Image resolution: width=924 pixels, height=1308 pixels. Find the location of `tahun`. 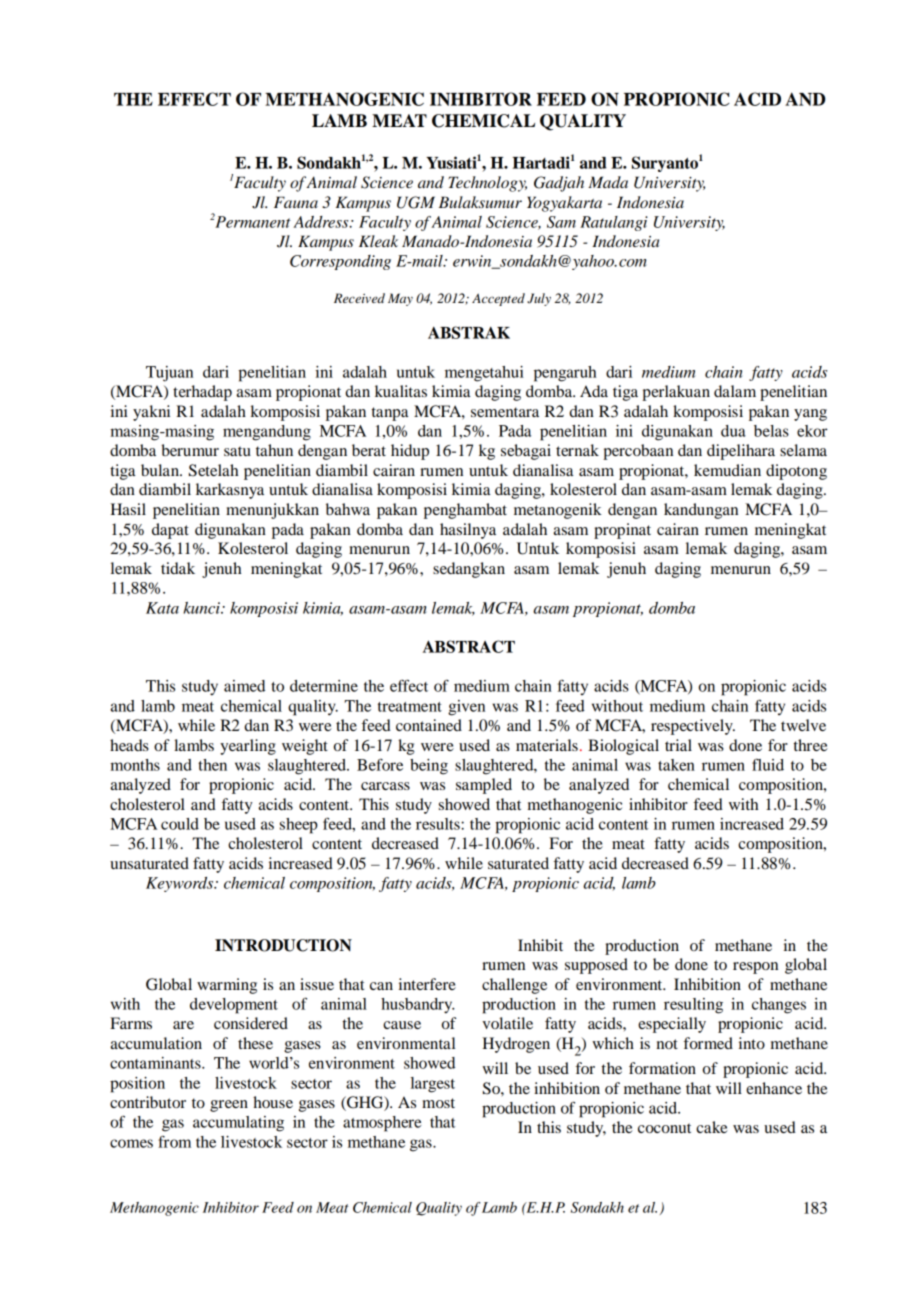

tahun is located at coordinates (274, 450).
